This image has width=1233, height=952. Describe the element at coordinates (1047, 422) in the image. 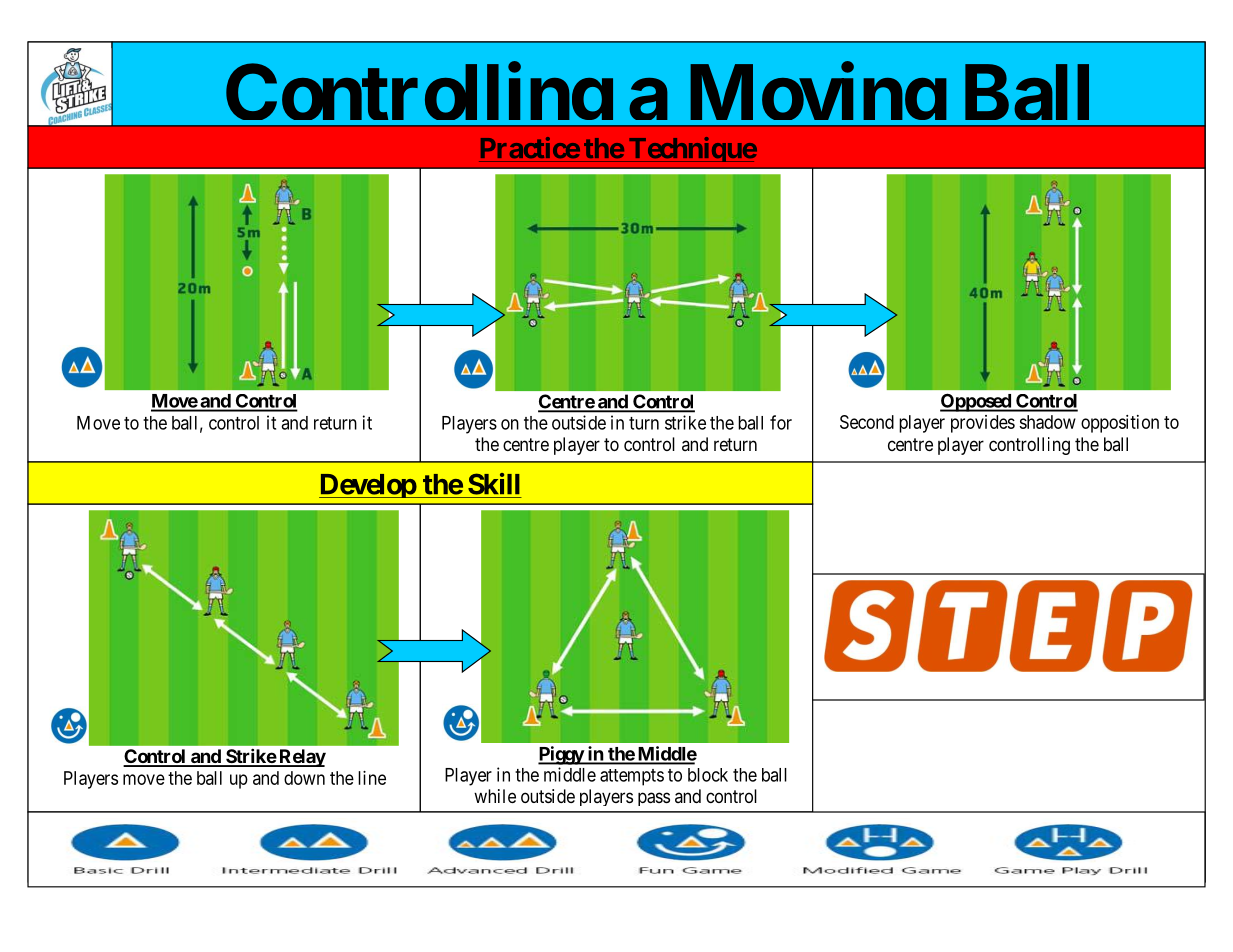

I see `shadow` at that location.
